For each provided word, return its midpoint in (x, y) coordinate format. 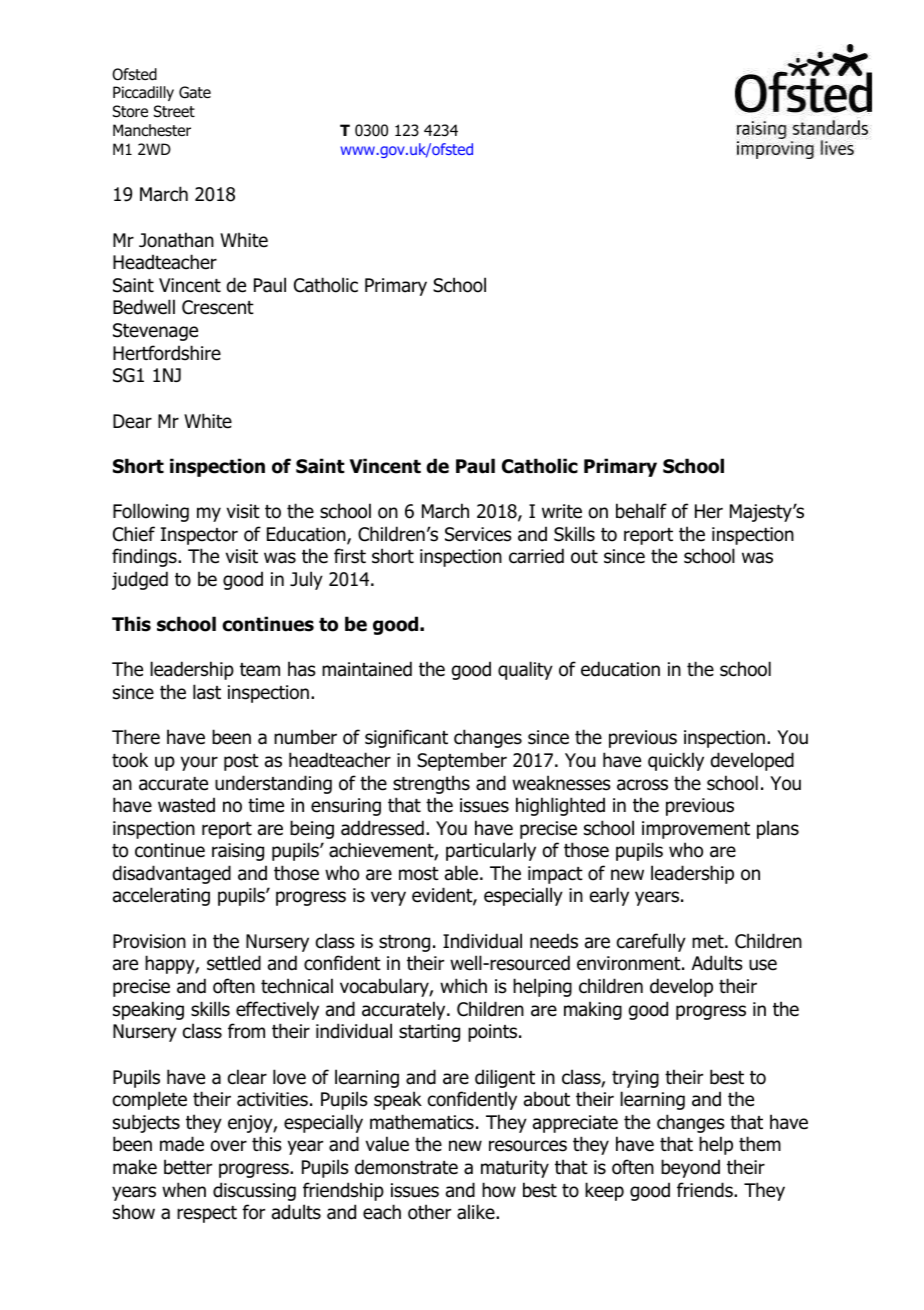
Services (478, 534)
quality (525, 670)
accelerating (161, 896)
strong (404, 943)
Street (174, 111)
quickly (676, 761)
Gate (195, 92)
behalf (641, 511)
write (562, 511)
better (188, 1167)
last (207, 692)
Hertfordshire (167, 353)
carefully (651, 942)
